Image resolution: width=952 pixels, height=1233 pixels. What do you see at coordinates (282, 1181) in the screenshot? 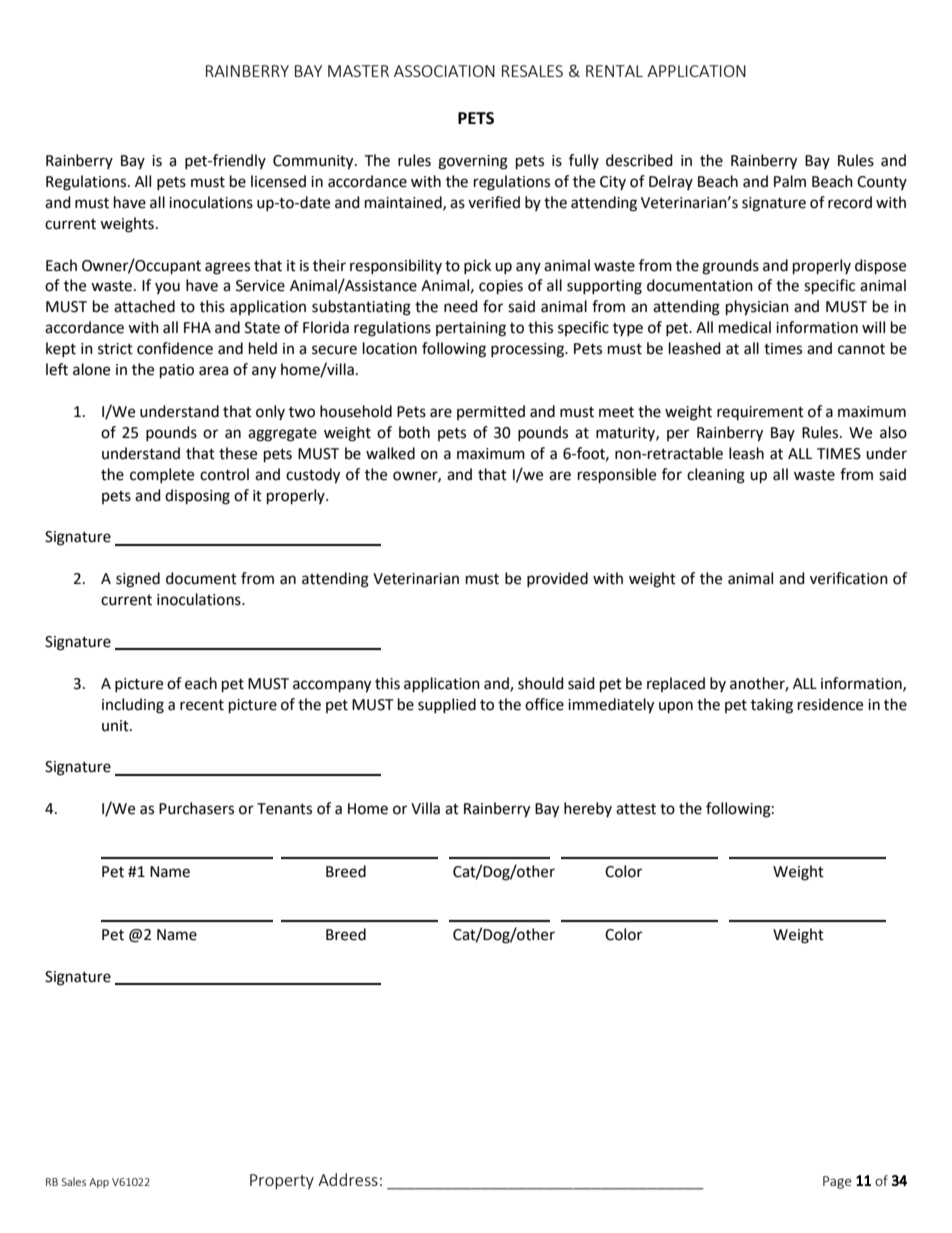
I see `Property` at bounding box center [282, 1181].
